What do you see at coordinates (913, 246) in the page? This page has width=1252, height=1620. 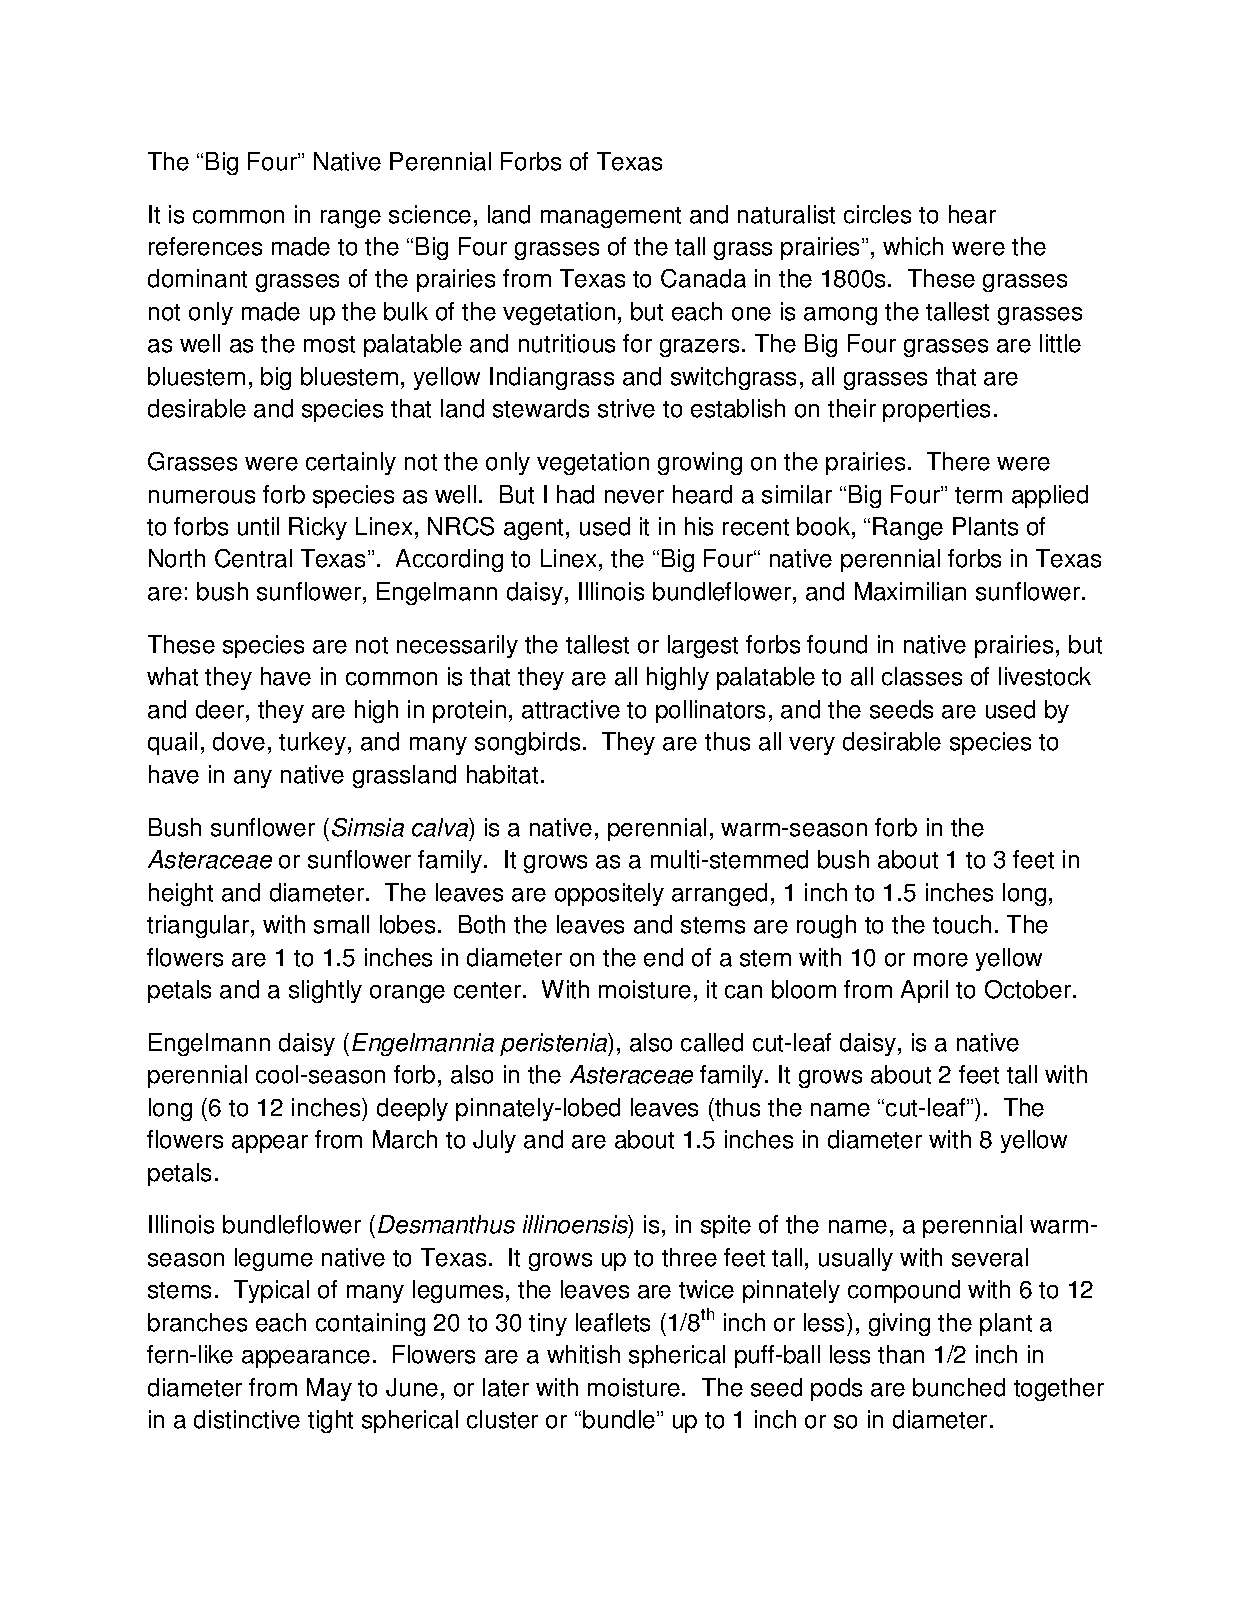 I see `which` at bounding box center [913, 246].
